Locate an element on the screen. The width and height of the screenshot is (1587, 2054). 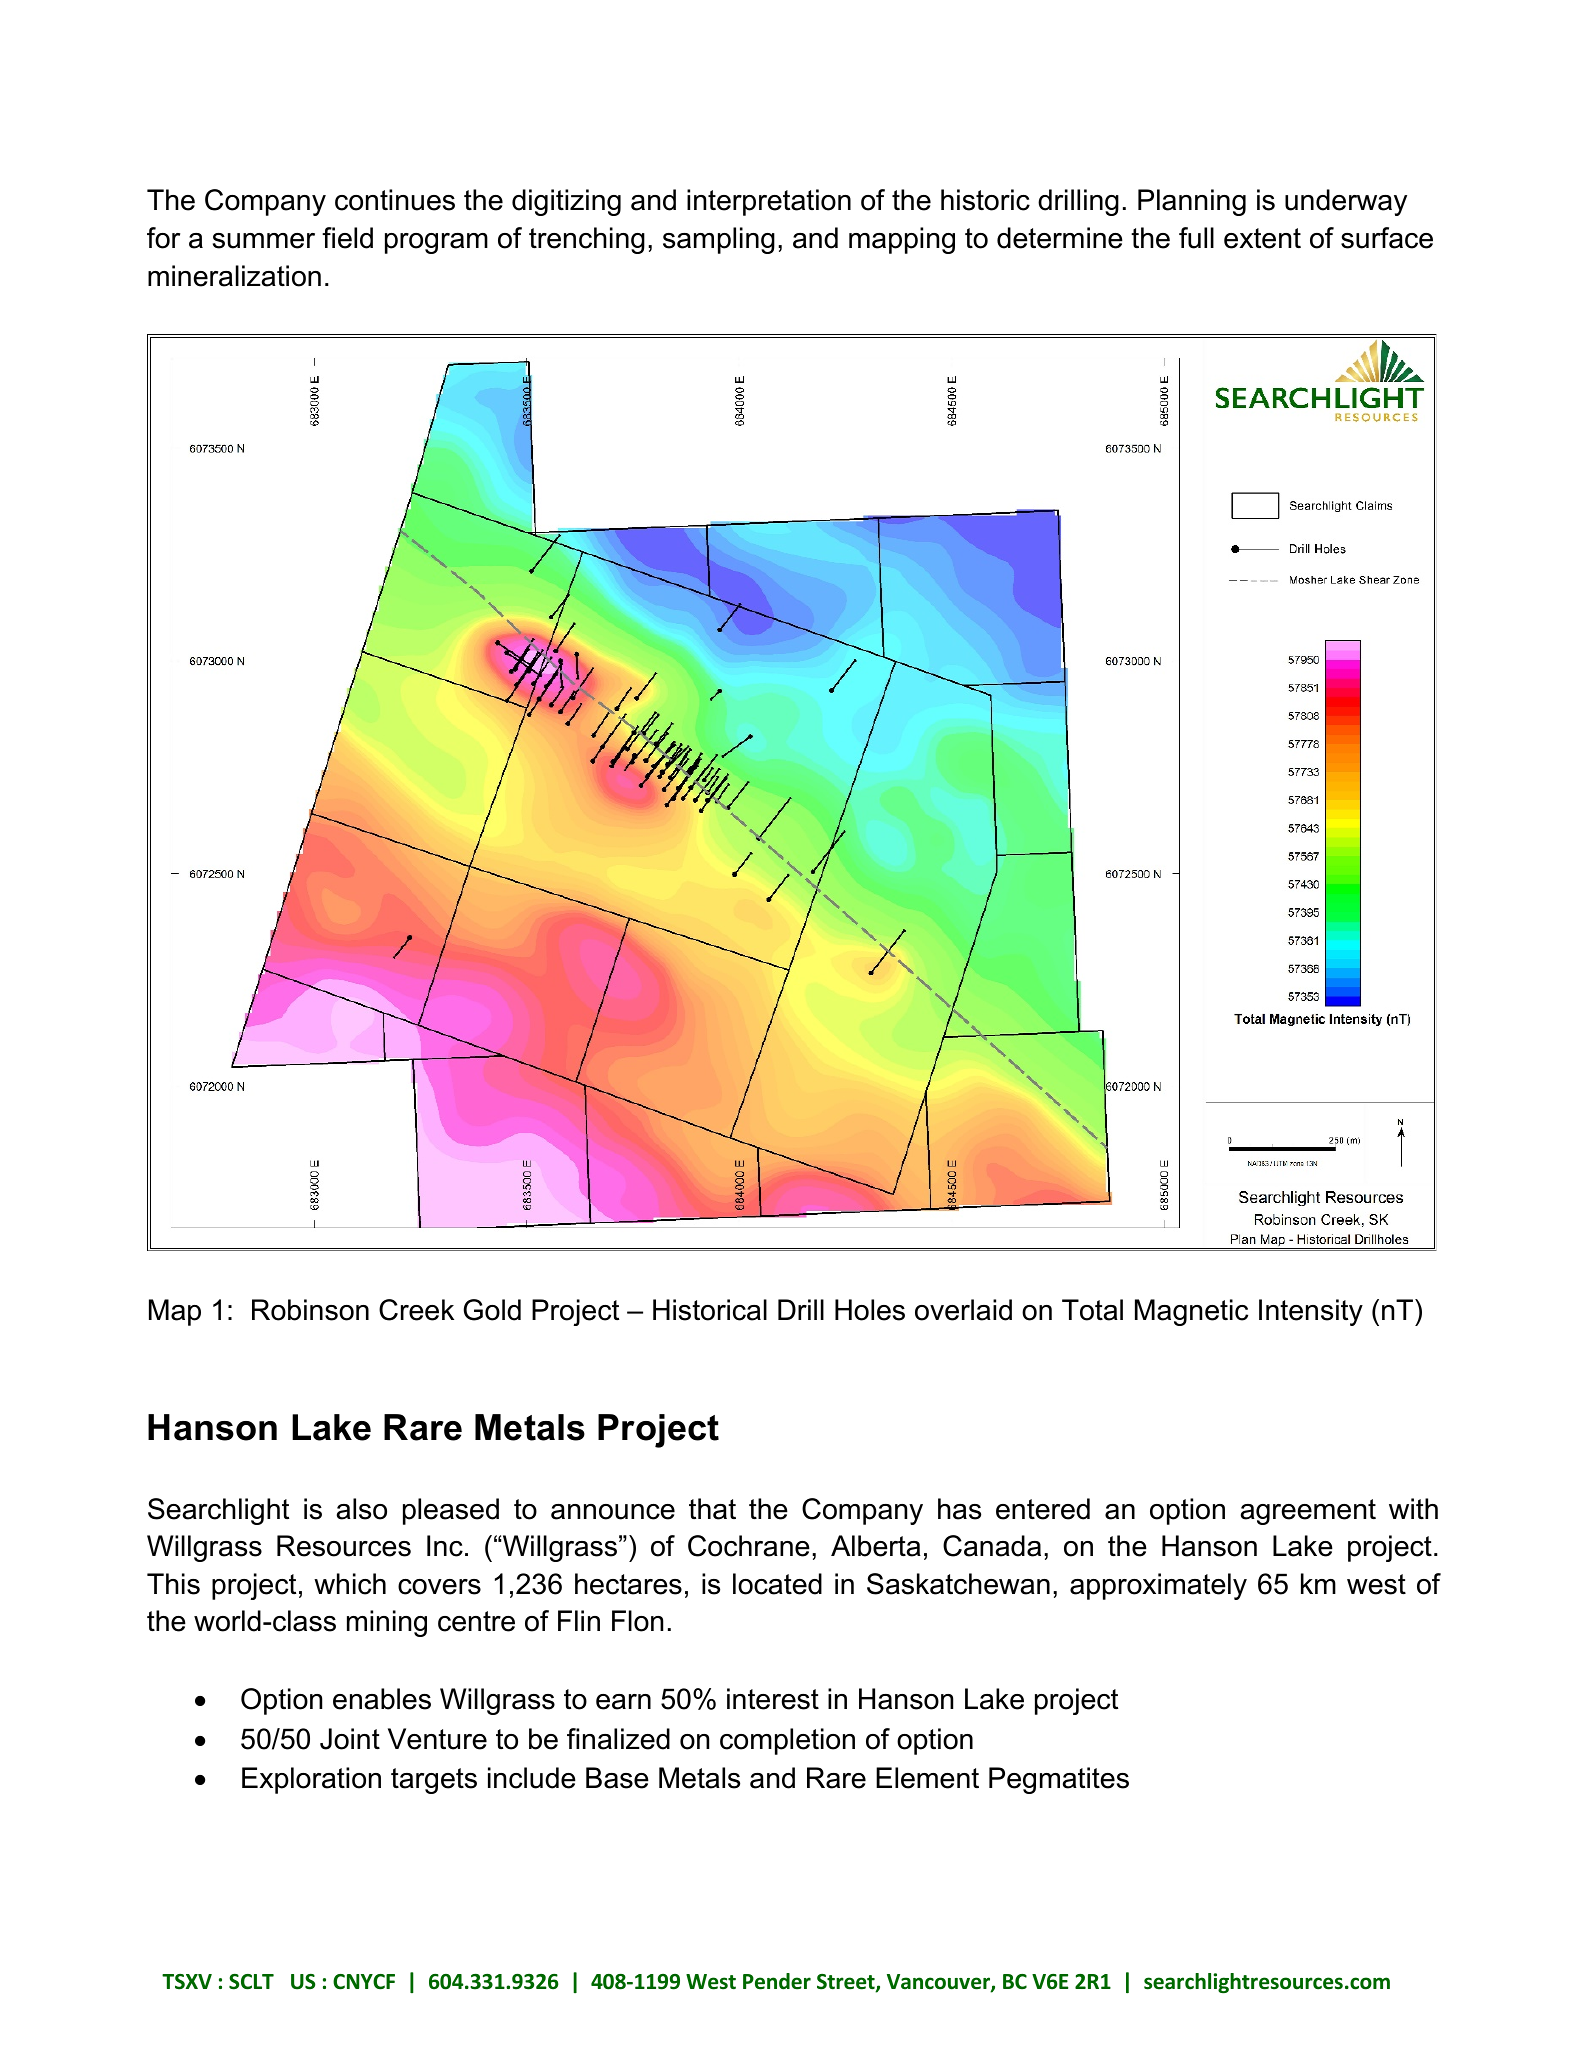
Creek is located at coordinates (416, 1310).
